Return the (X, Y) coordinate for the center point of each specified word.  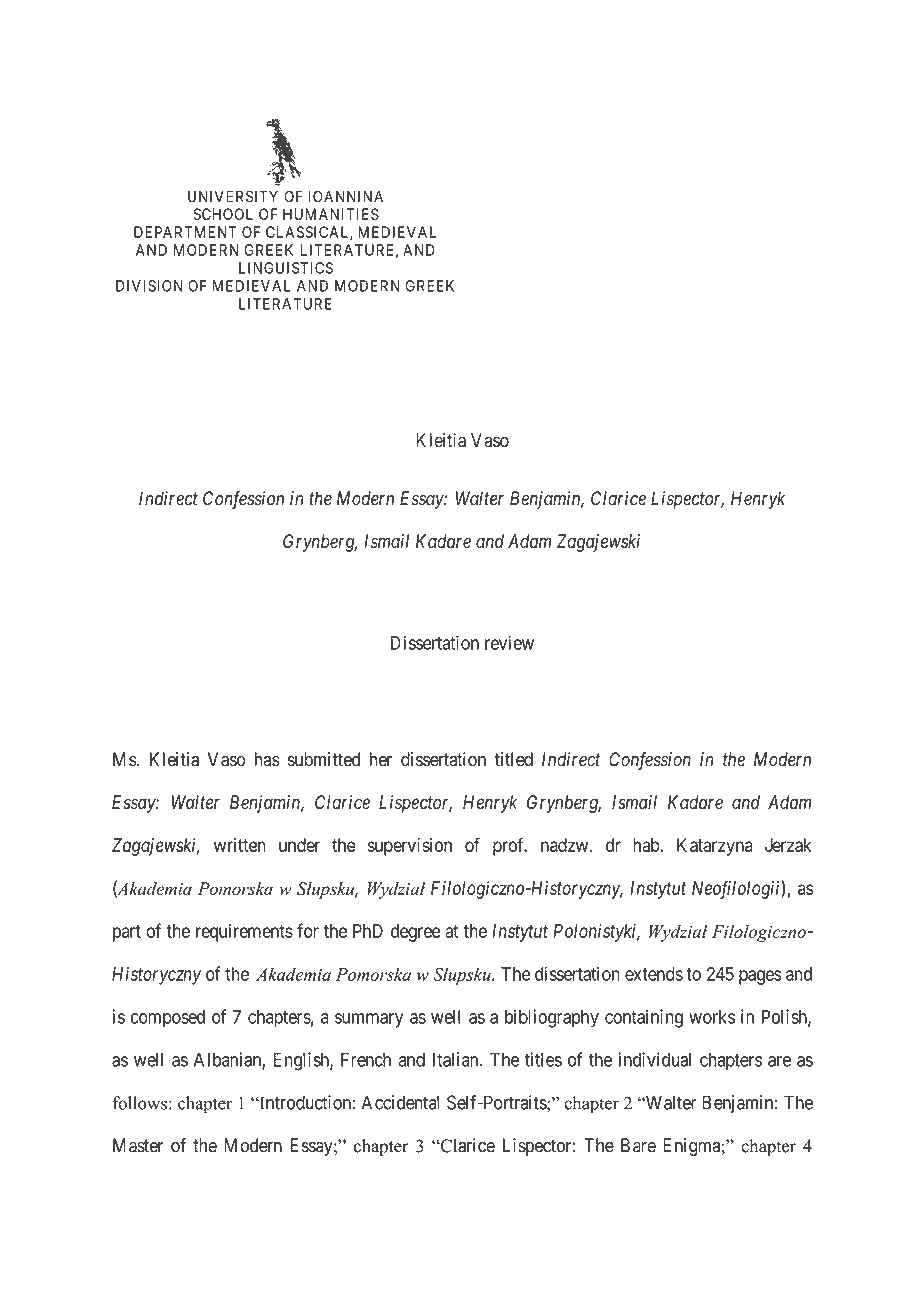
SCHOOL (223, 214)
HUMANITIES (331, 214)
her (381, 759)
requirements (244, 932)
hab (647, 845)
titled (513, 759)
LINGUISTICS (286, 268)
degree (416, 933)
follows (139, 1103)
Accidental (400, 1102)
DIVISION (149, 286)
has (267, 759)
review (509, 642)
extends (654, 974)
